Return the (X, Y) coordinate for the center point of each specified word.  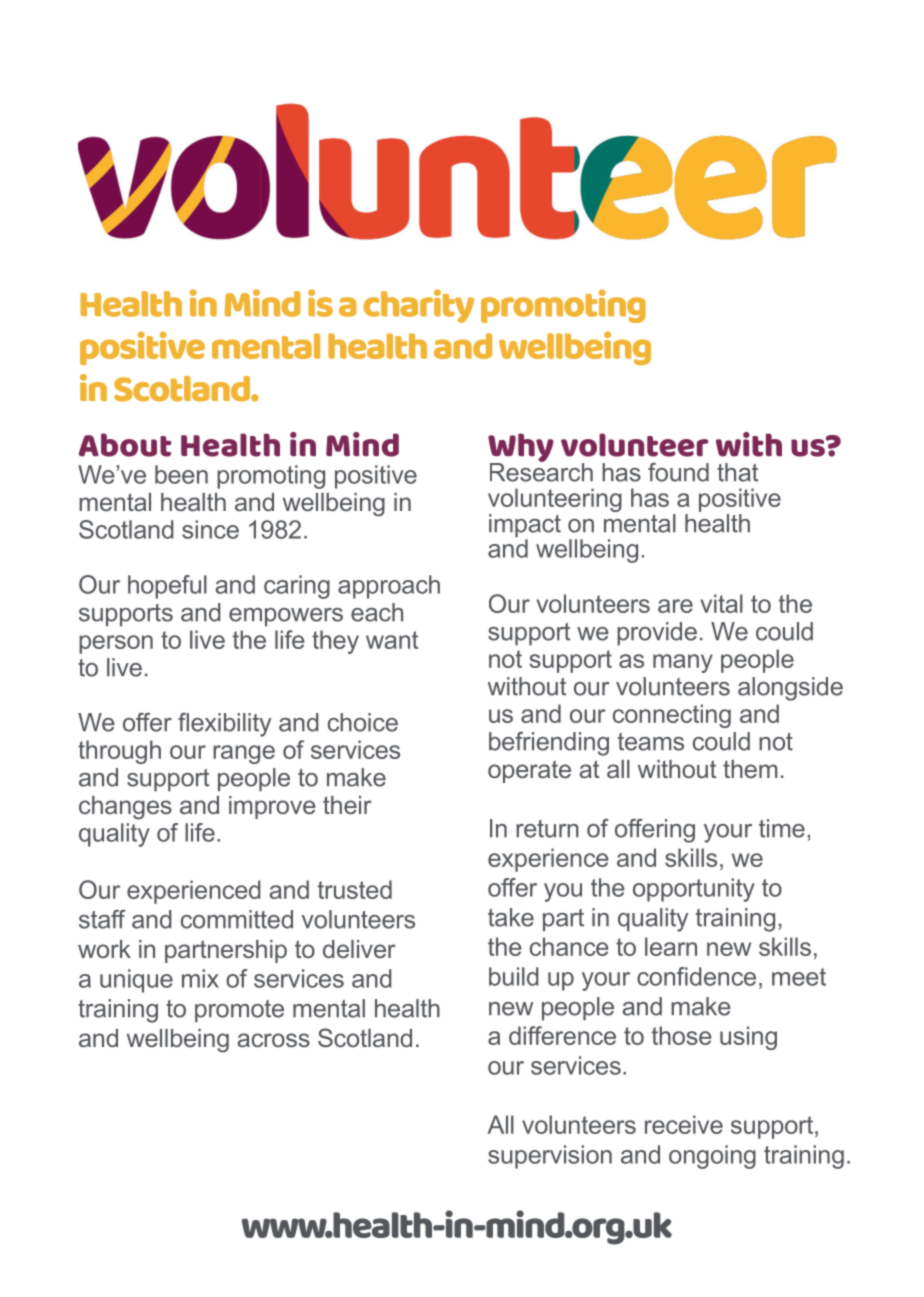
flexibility (225, 725)
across (273, 1040)
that (737, 472)
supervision (550, 1157)
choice (363, 722)
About (125, 445)
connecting (672, 716)
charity (418, 306)
